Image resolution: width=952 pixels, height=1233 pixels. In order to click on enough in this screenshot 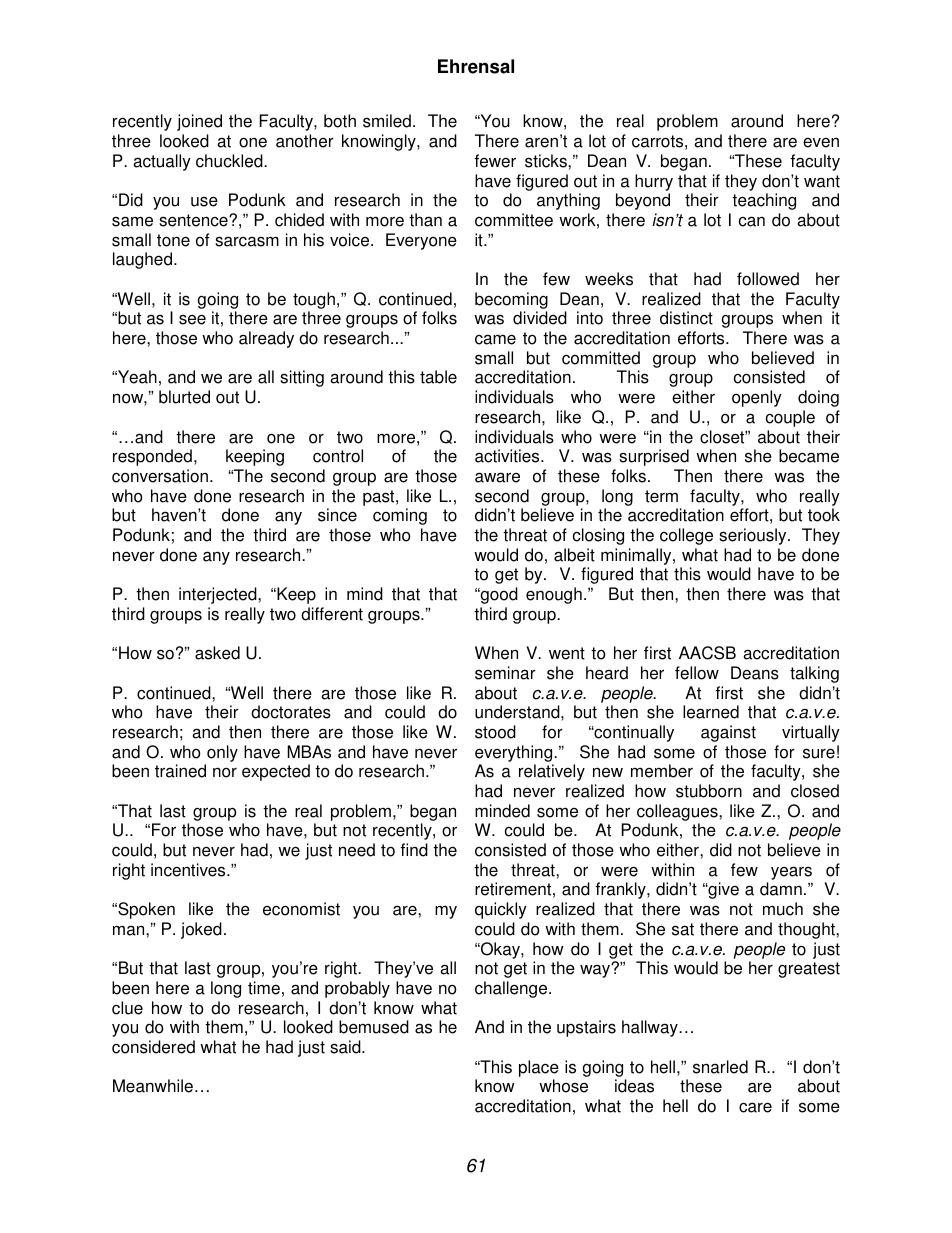, I will do `click(554, 595)`.
